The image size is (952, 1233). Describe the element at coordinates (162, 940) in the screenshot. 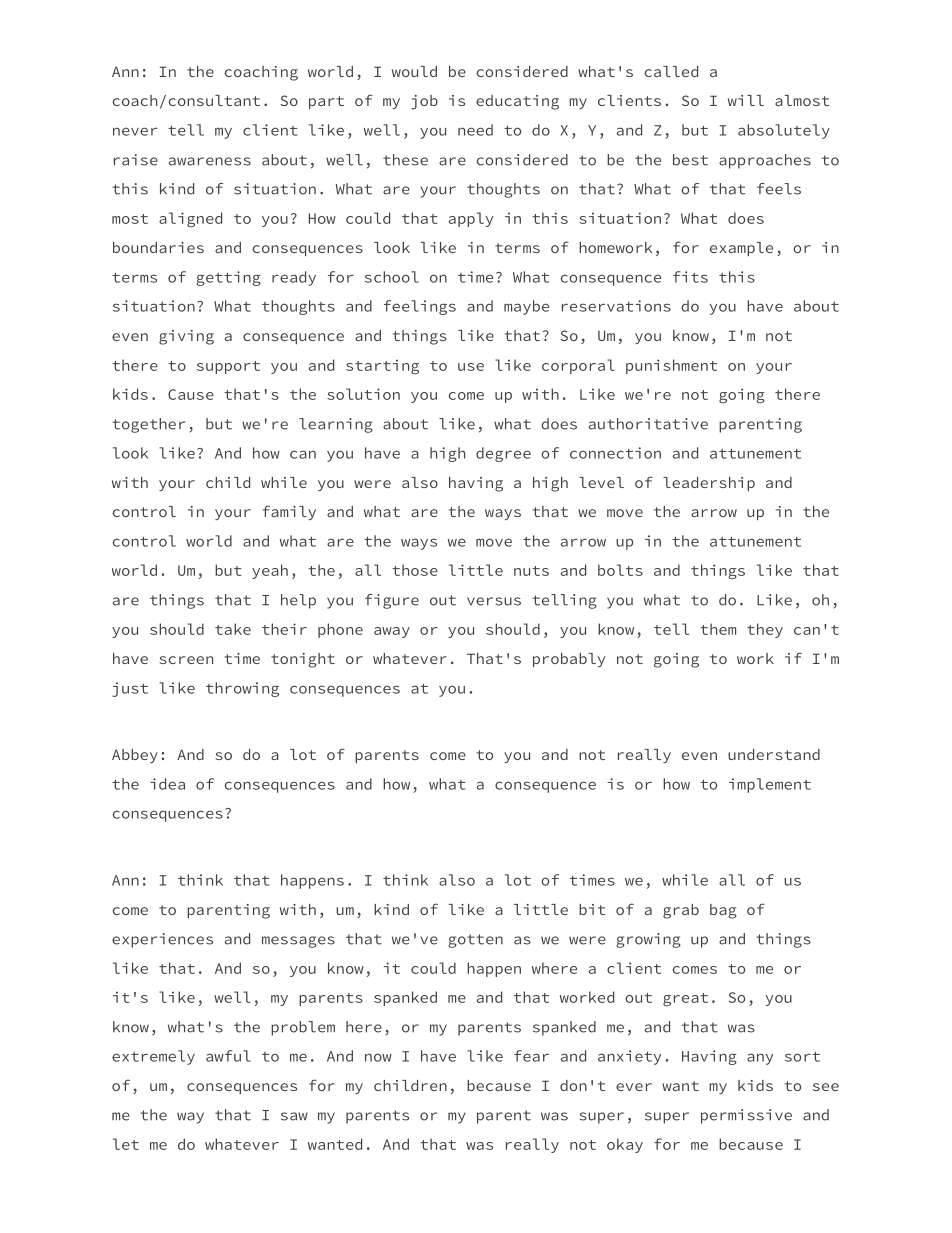

I see `experiences` at that location.
